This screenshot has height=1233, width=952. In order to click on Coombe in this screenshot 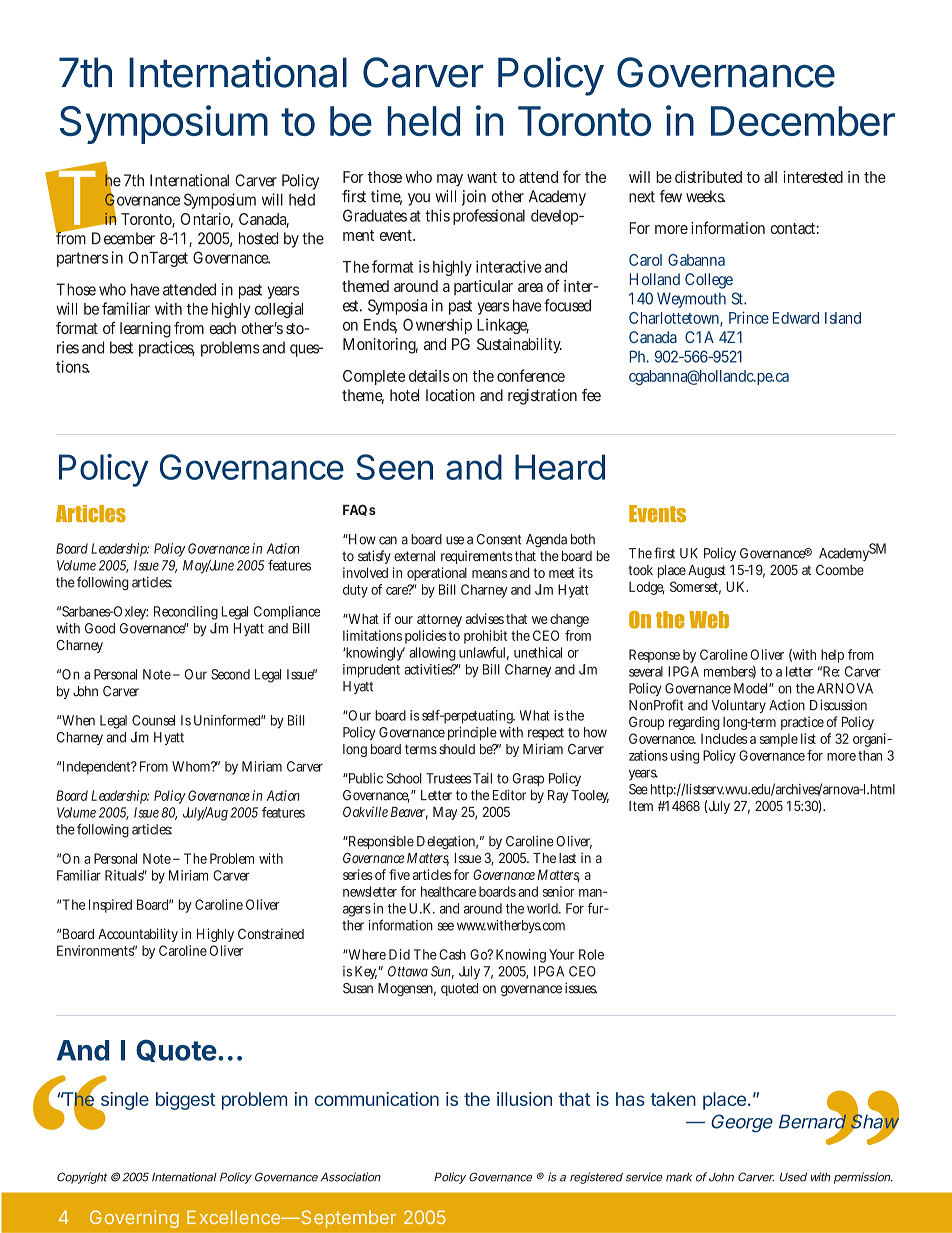, I will do `click(840, 569)`.
